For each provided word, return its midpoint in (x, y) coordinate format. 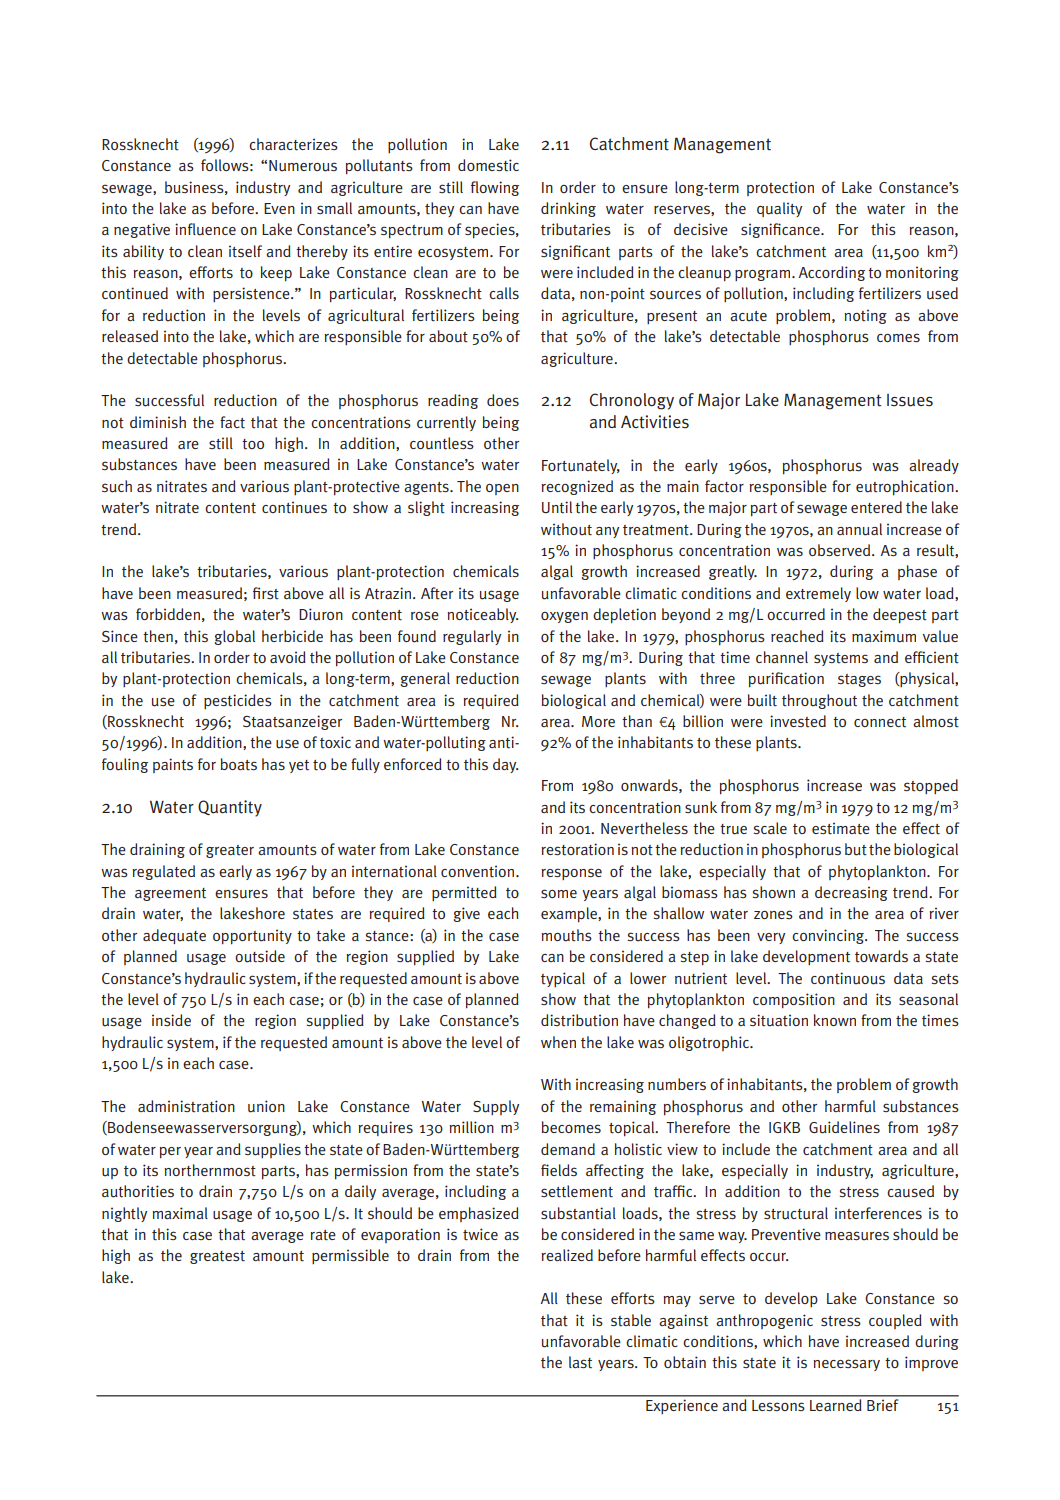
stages (859, 680)
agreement (170, 894)
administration (186, 1106)
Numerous (303, 166)
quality (779, 209)
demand (568, 1149)
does (503, 400)
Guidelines (844, 1127)
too (253, 444)
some (559, 893)
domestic (488, 165)
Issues (910, 400)
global (235, 637)
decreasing (851, 893)
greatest (217, 1257)
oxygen (564, 617)
